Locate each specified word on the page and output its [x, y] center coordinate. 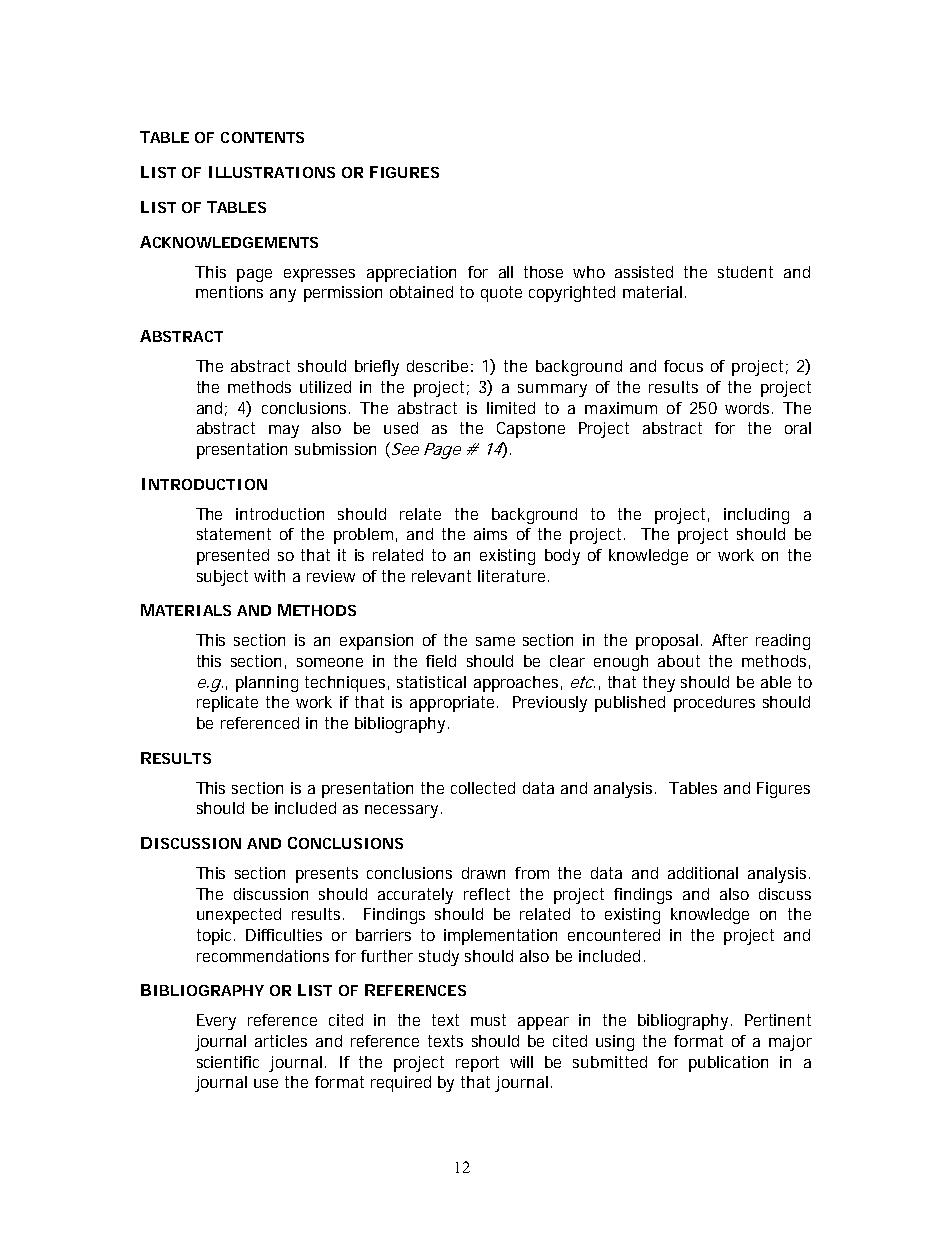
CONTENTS [262, 137]
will [521, 1062]
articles [281, 1041]
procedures [714, 704]
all [506, 272]
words [749, 408]
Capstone [531, 430]
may [284, 431]
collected [483, 788]
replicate [227, 704]
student [745, 272]
